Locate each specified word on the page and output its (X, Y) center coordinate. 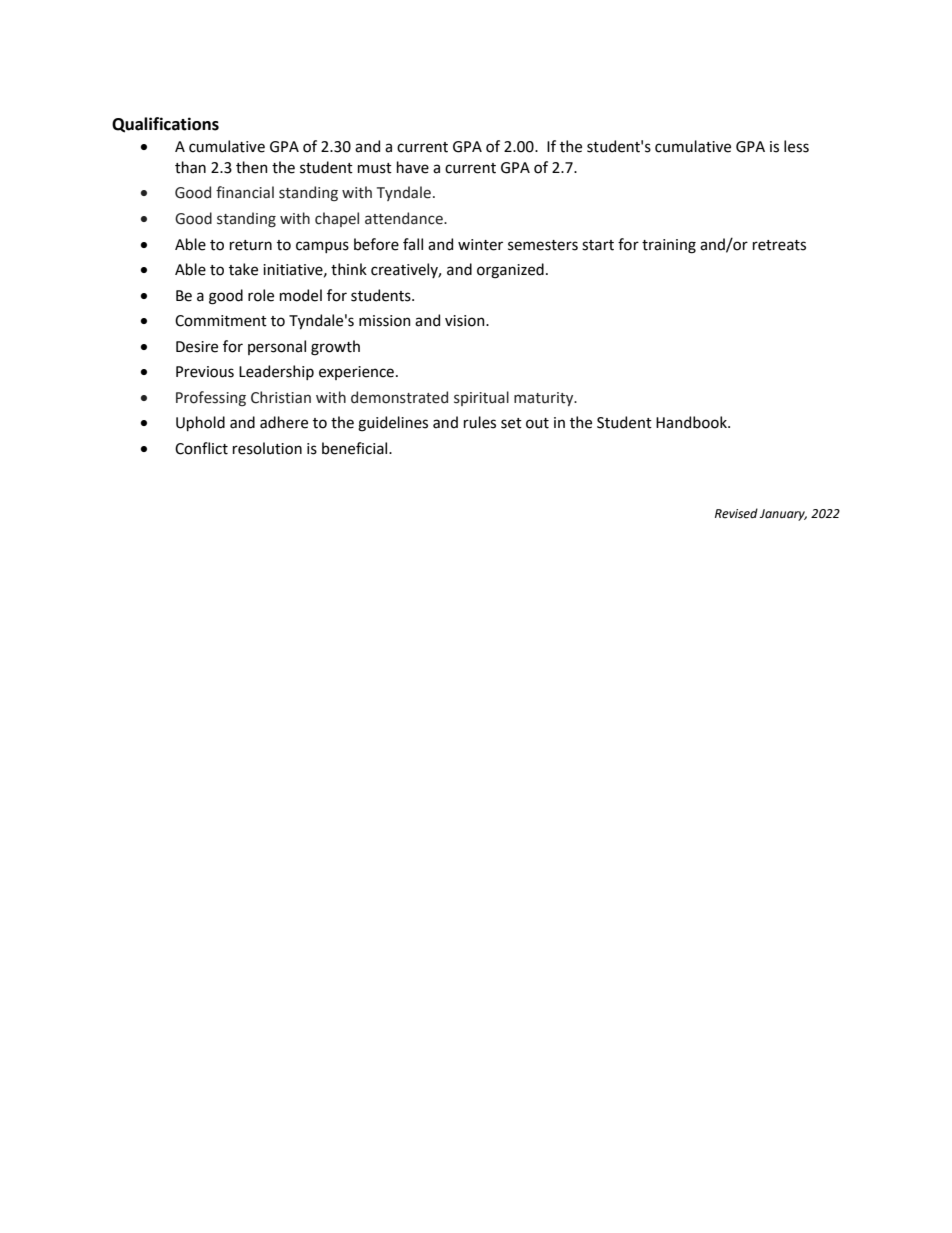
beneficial (356, 448)
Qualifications (165, 125)
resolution (267, 448)
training (669, 246)
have (413, 167)
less (796, 146)
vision (466, 321)
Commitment (221, 321)
